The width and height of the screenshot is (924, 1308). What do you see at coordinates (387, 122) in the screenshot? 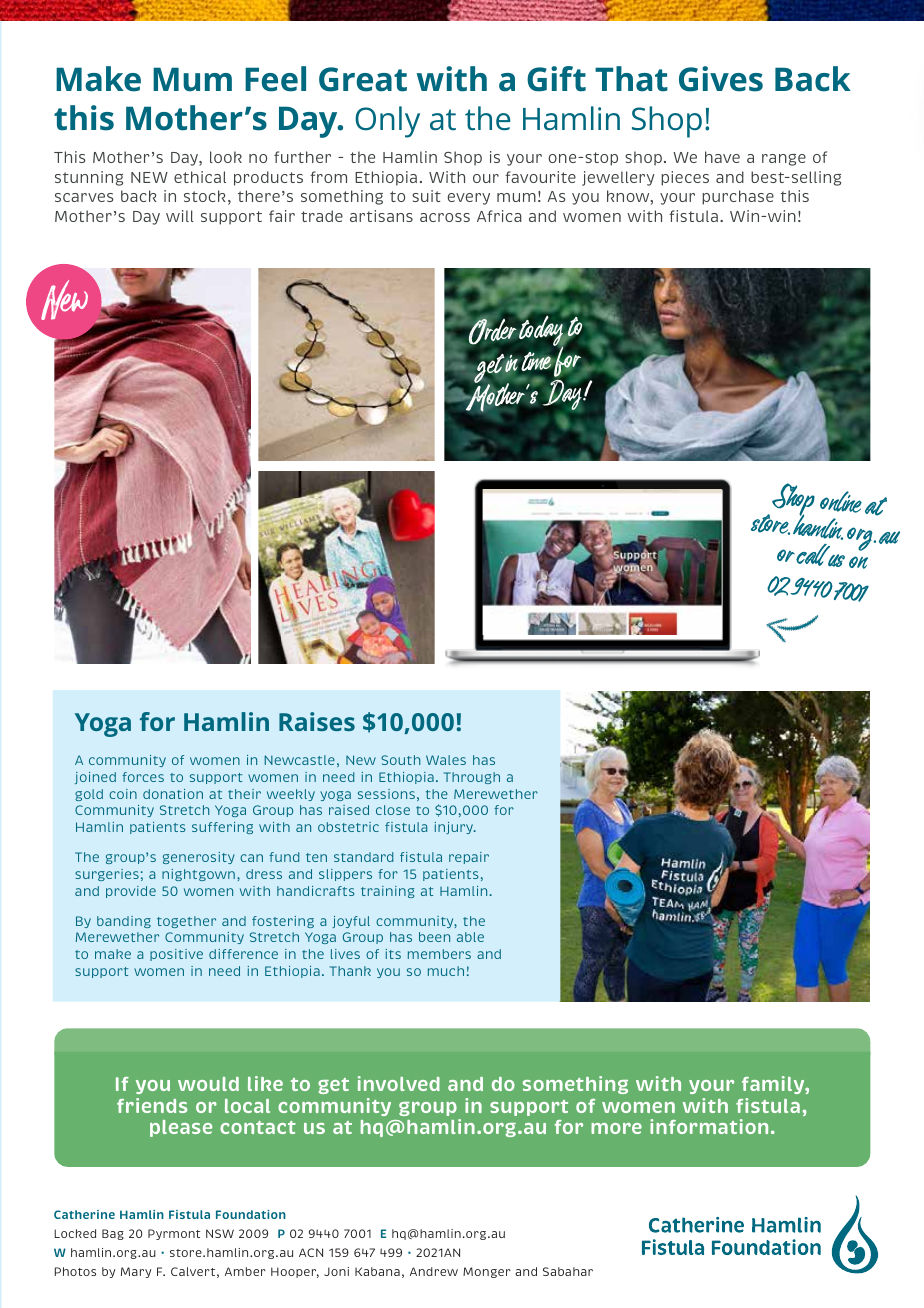
I see `Only` at bounding box center [387, 122].
